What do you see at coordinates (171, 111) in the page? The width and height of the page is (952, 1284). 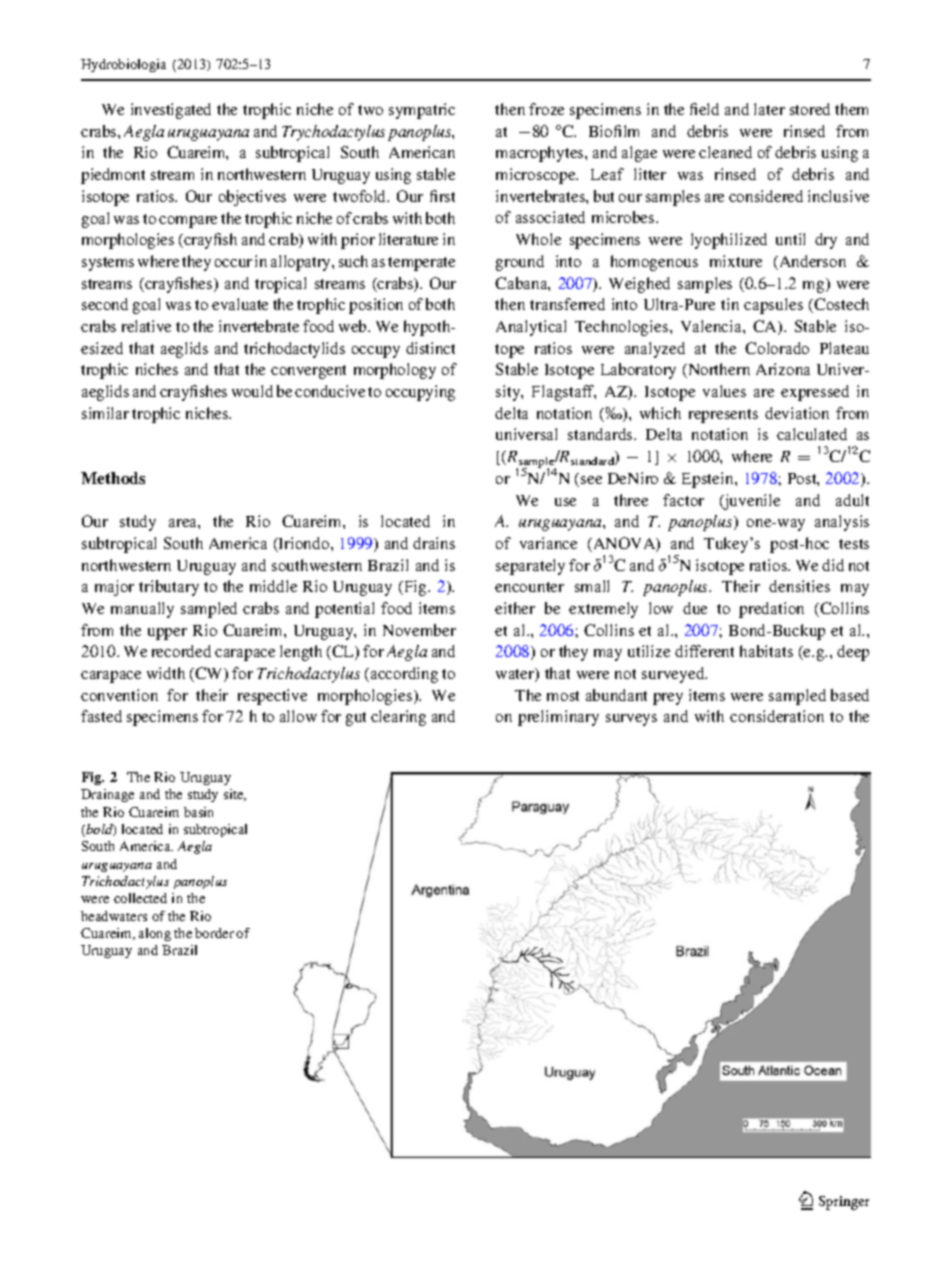 I see `investigated` at bounding box center [171, 111].
